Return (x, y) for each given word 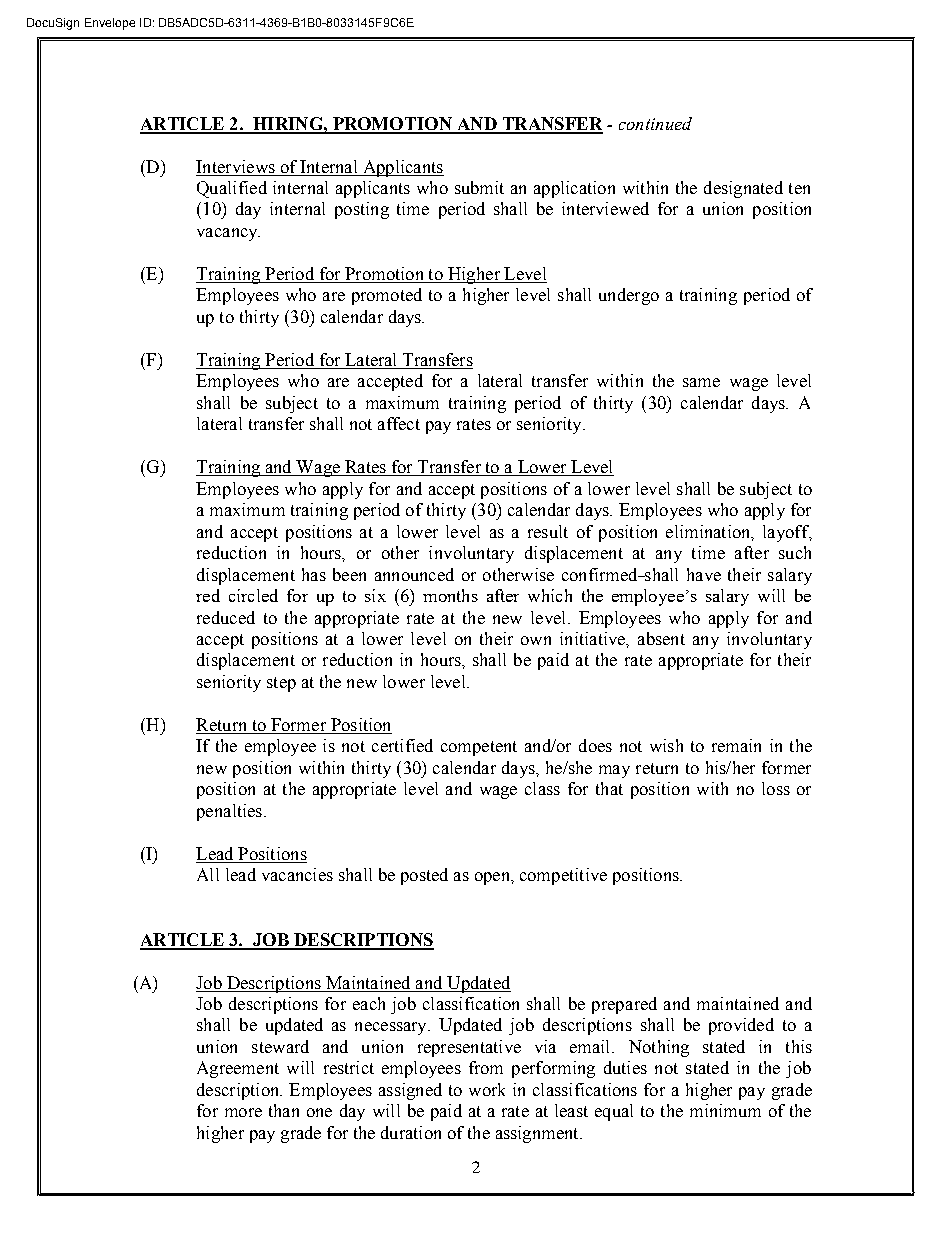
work (487, 1089)
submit (479, 187)
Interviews (235, 166)
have (704, 574)
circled (253, 595)
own (536, 640)
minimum (725, 1110)
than (284, 1110)
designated (743, 189)
